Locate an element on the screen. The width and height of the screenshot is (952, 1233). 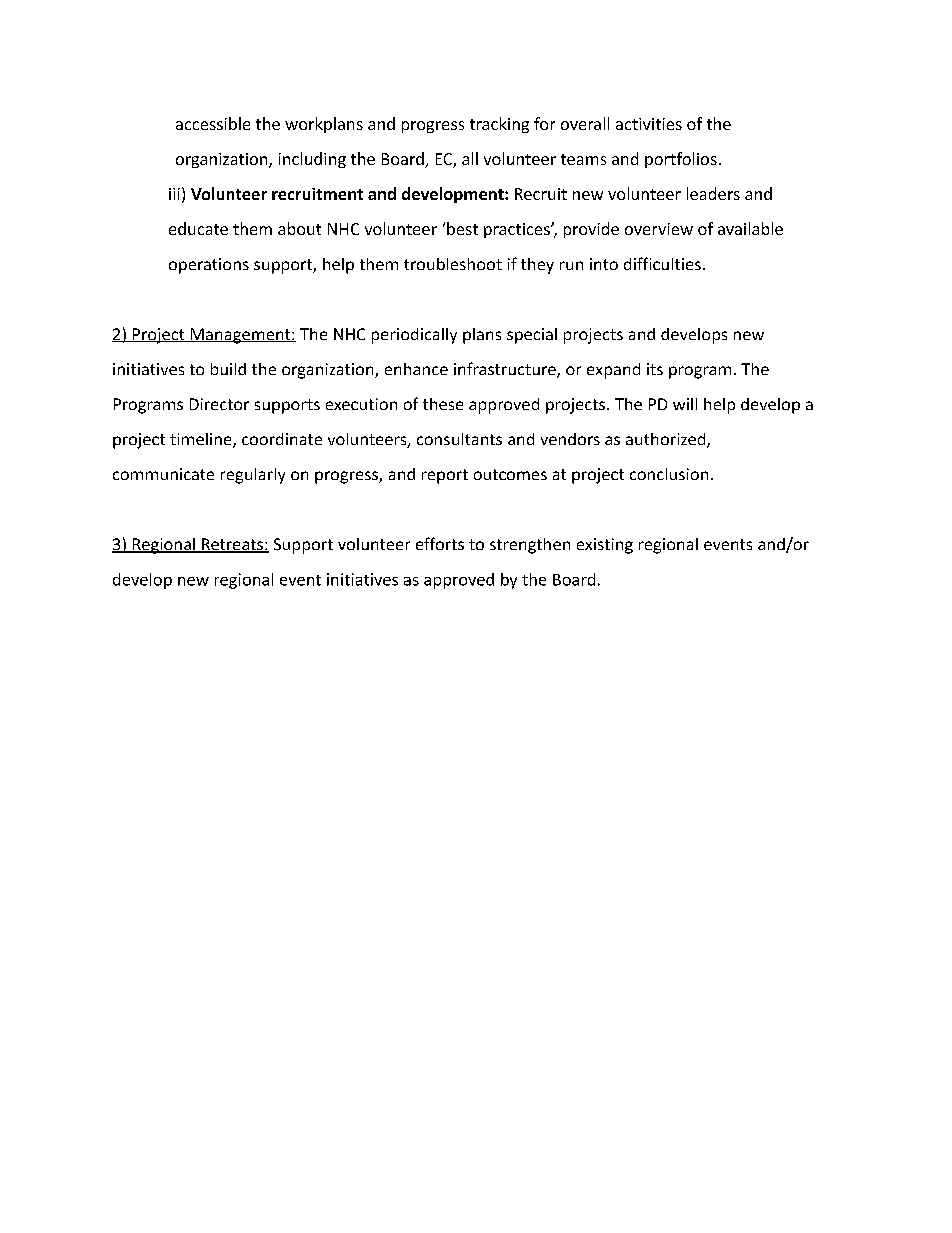
its is located at coordinates (655, 369).
